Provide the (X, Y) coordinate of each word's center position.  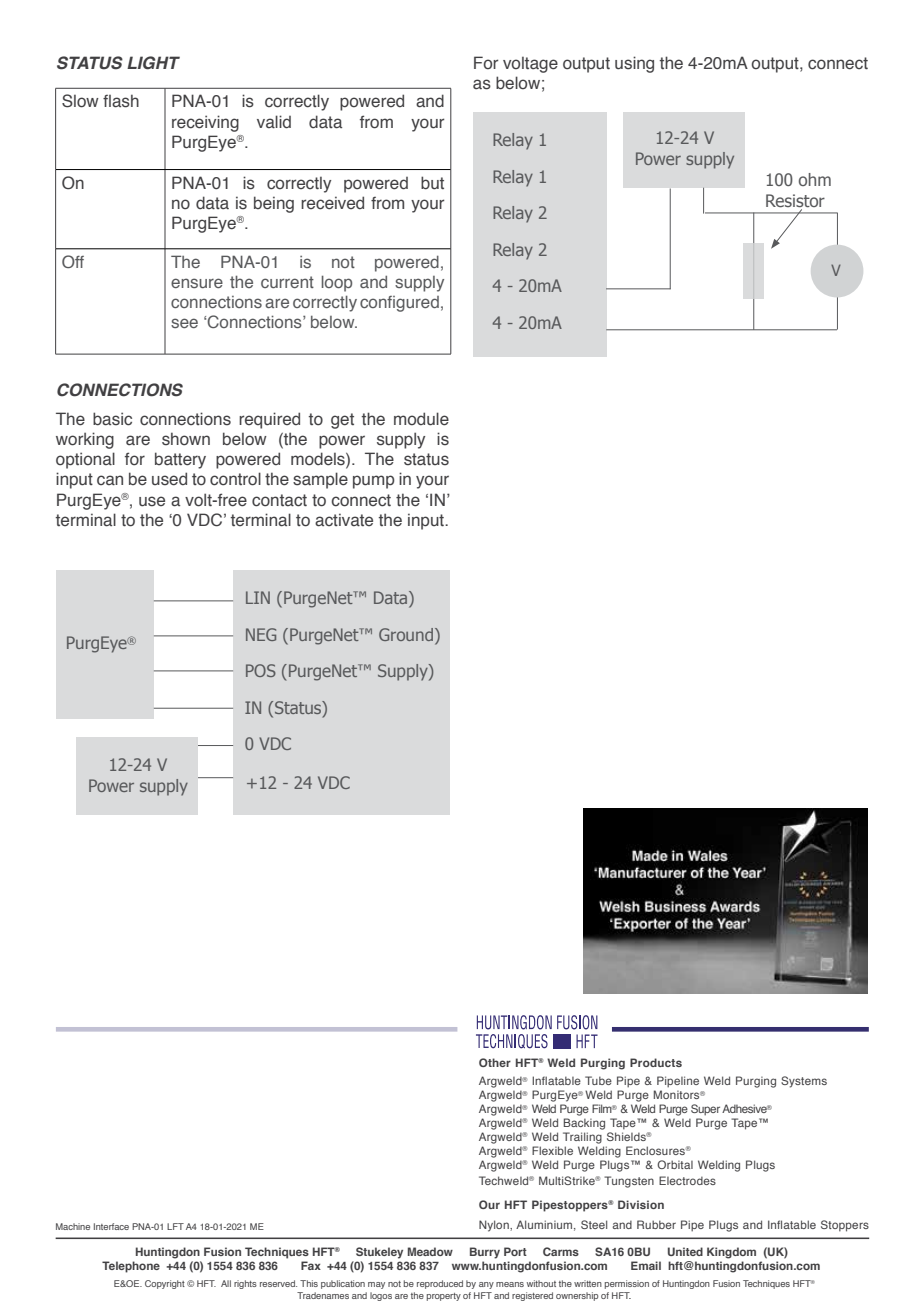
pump (374, 482)
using (634, 64)
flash (121, 101)
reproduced (440, 1284)
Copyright (165, 1284)
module (421, 419)
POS (261, 670)
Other (495, 1062)
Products (656, 1062)
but (432, 183)
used (169, 479)
